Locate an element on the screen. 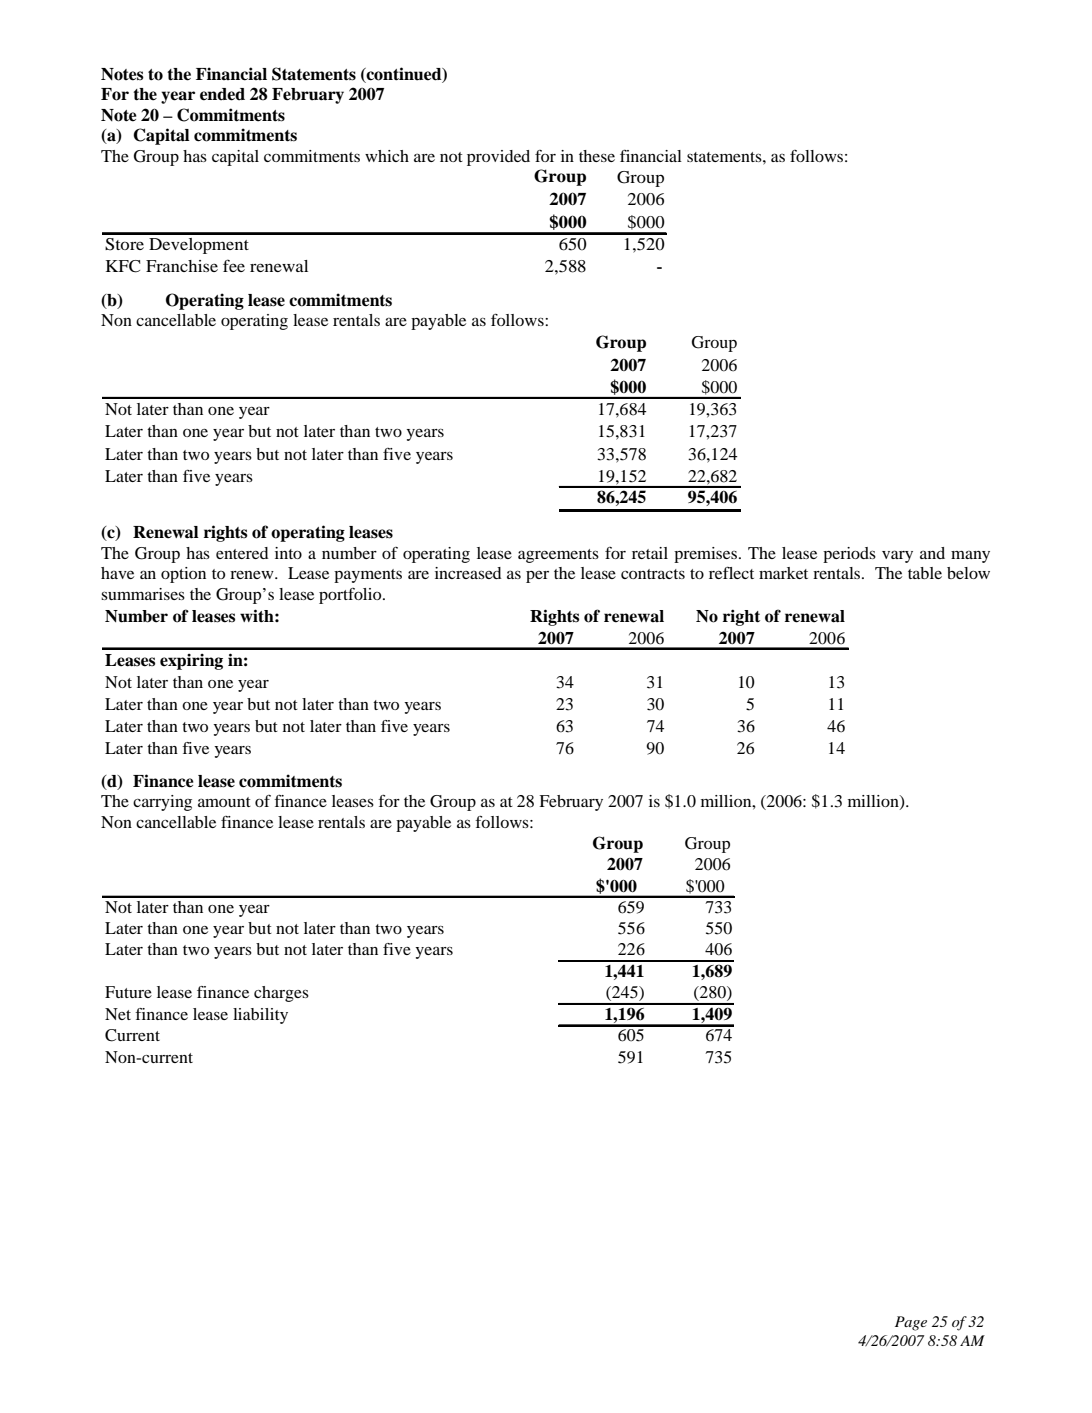  provided is located at coordinates (498, 158).
